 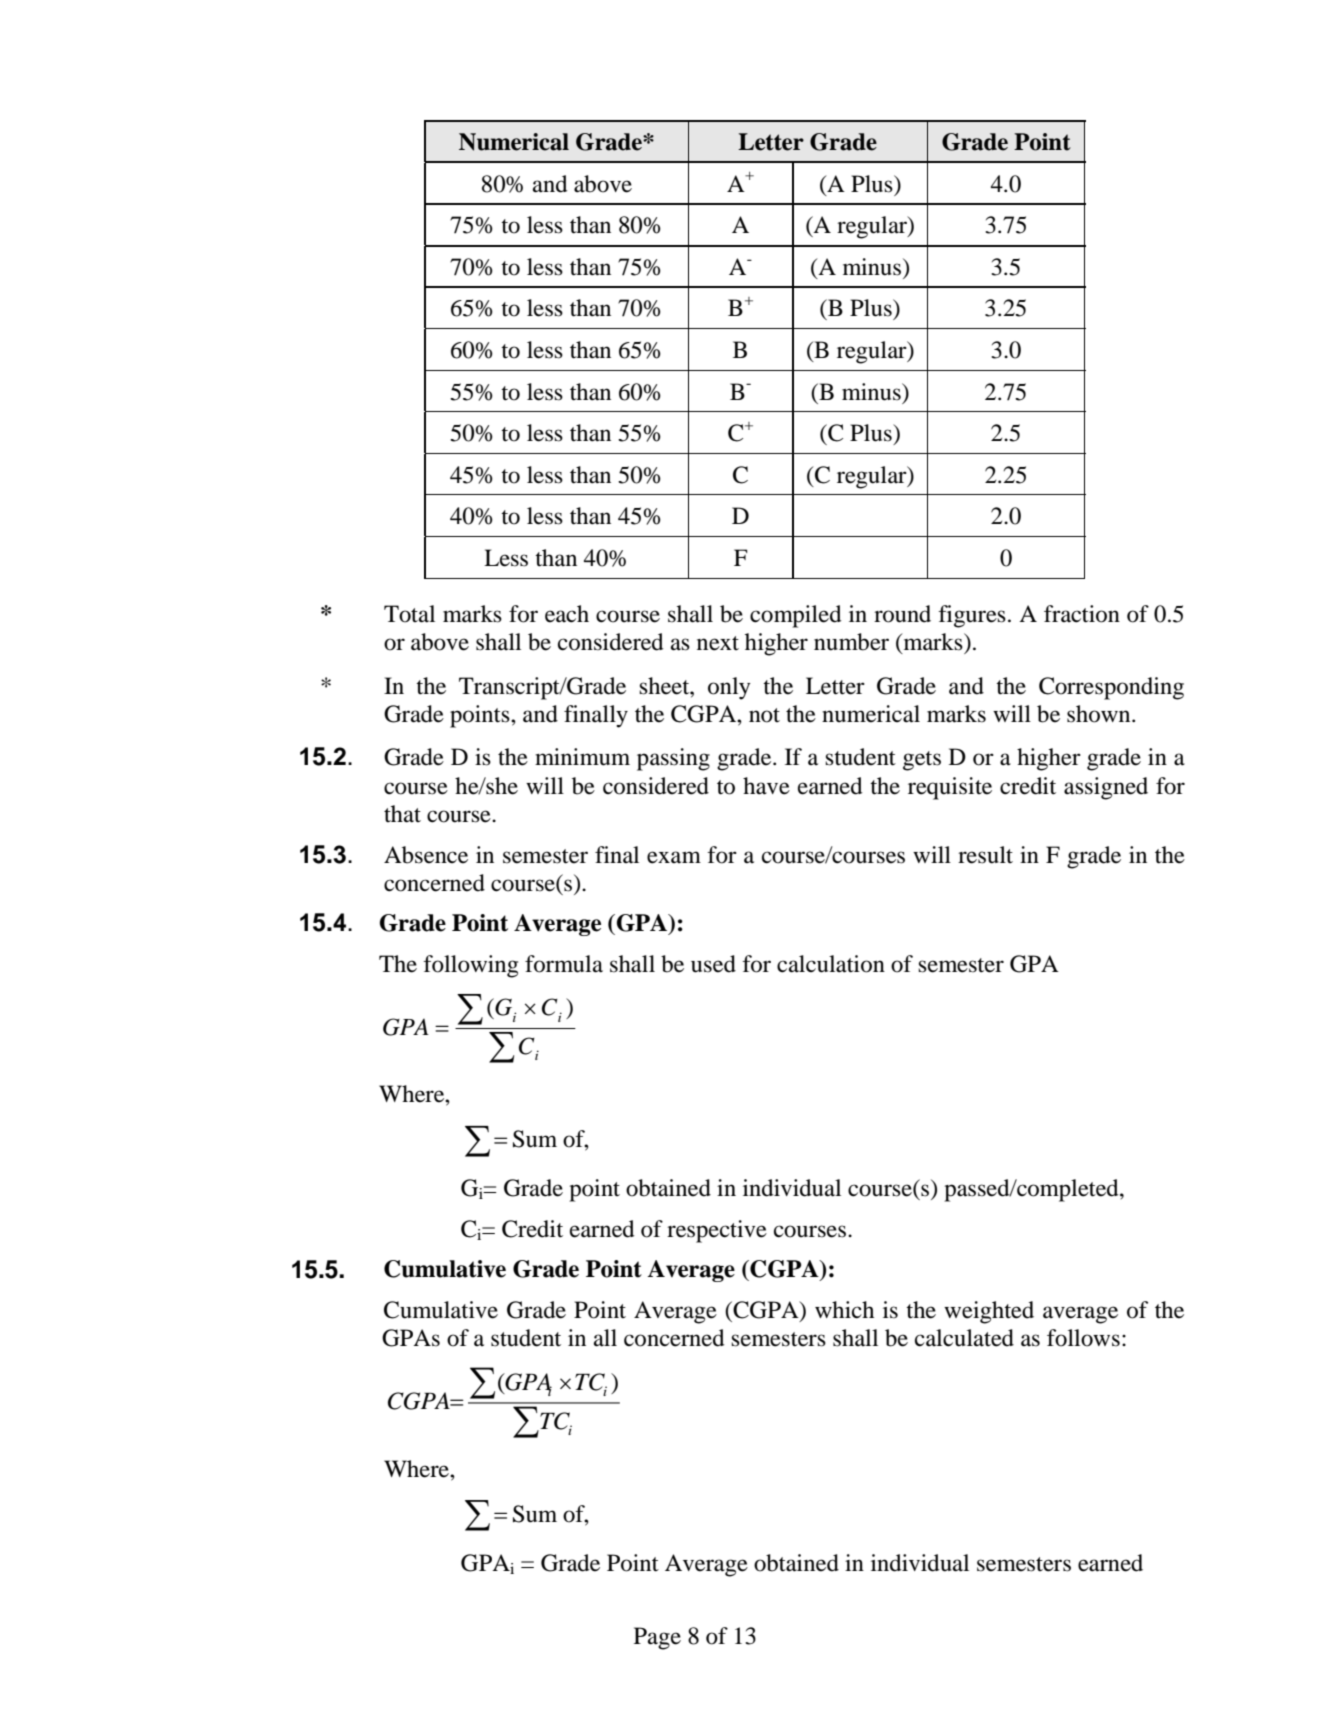 I want to click on following, so click(x=470, y=966).
